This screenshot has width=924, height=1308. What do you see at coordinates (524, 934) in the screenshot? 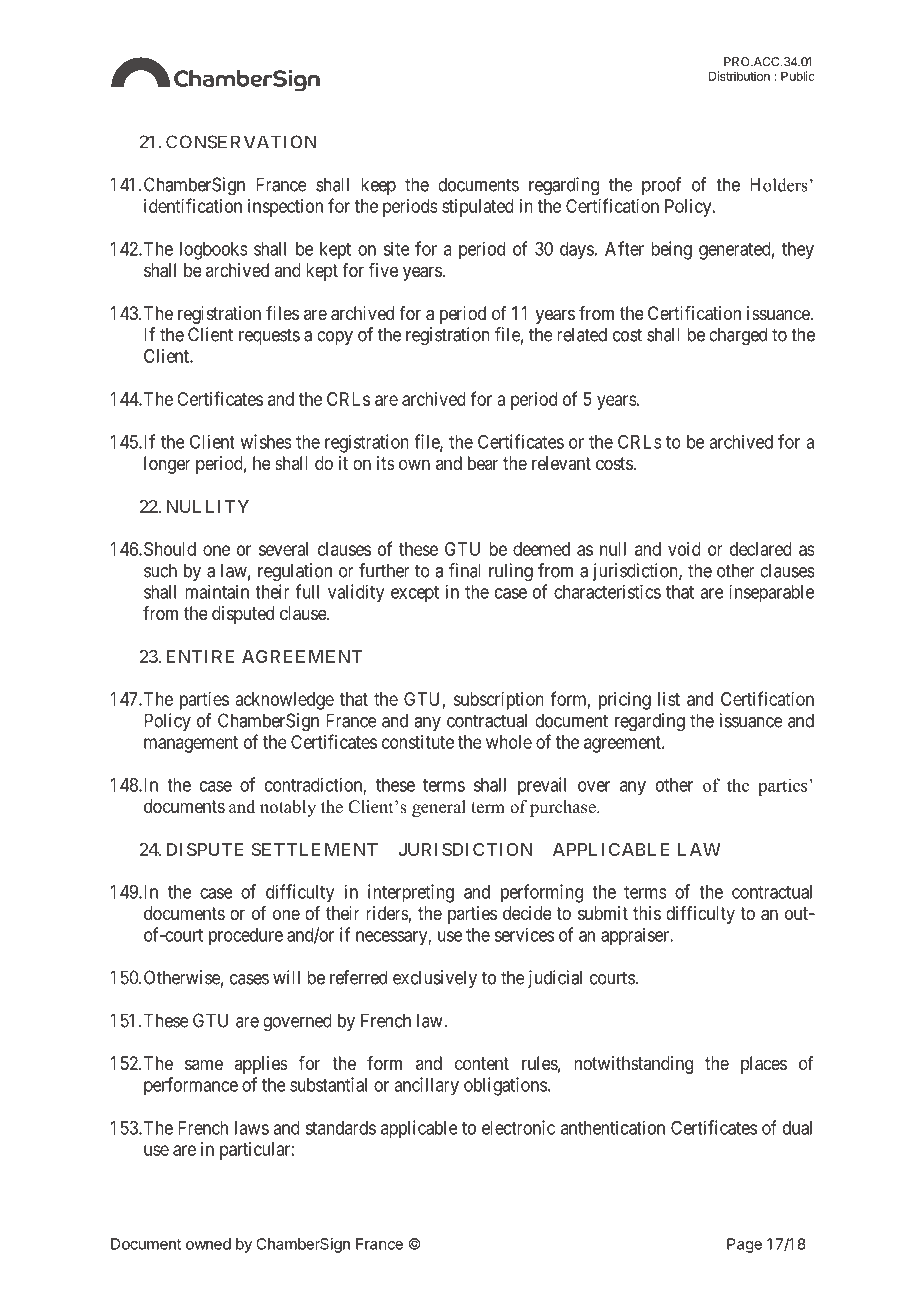
I see `services` at bounding box center [524, 934].
